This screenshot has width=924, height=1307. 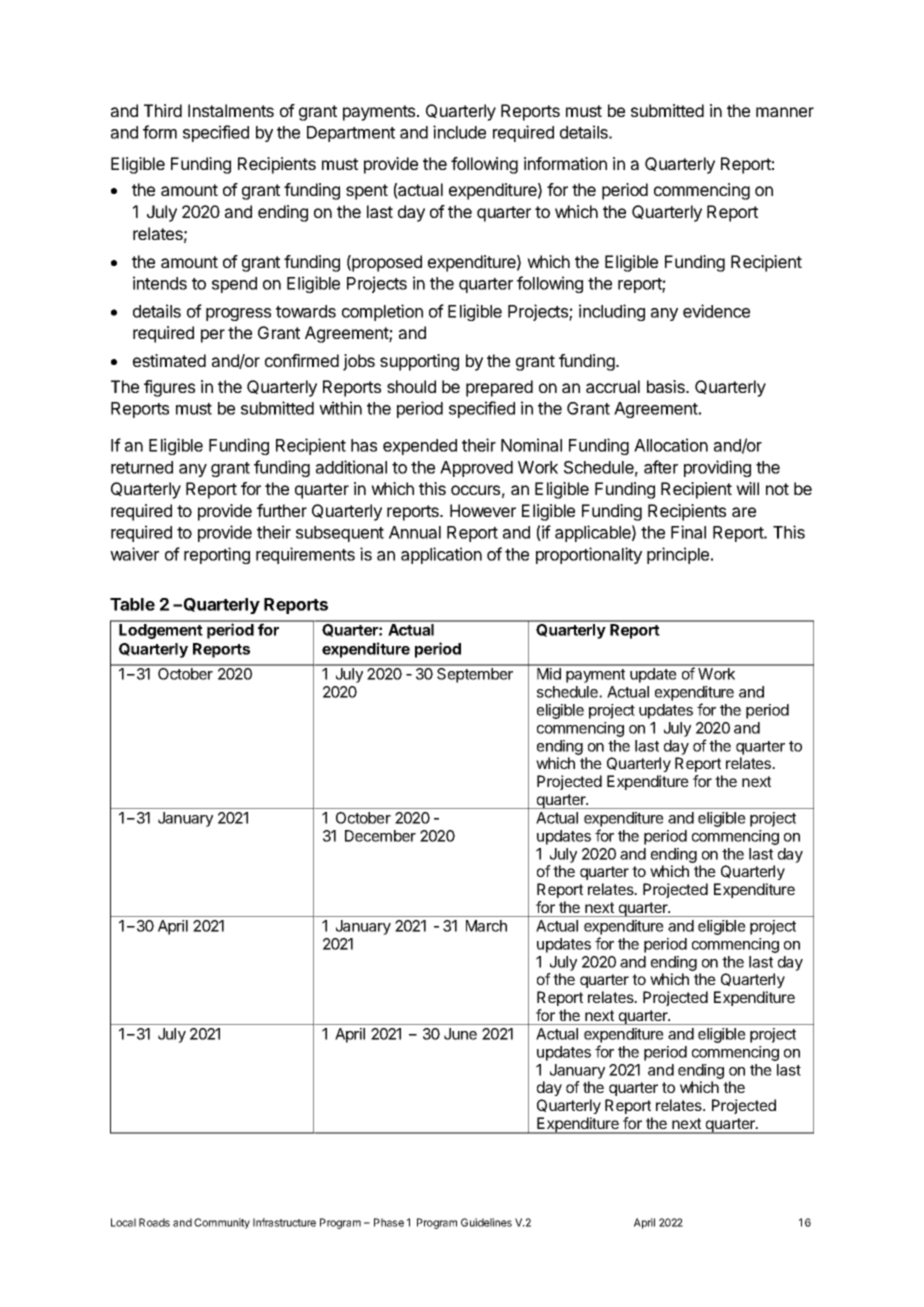 I want to click on Instalments, so click(x=231, y=110).
